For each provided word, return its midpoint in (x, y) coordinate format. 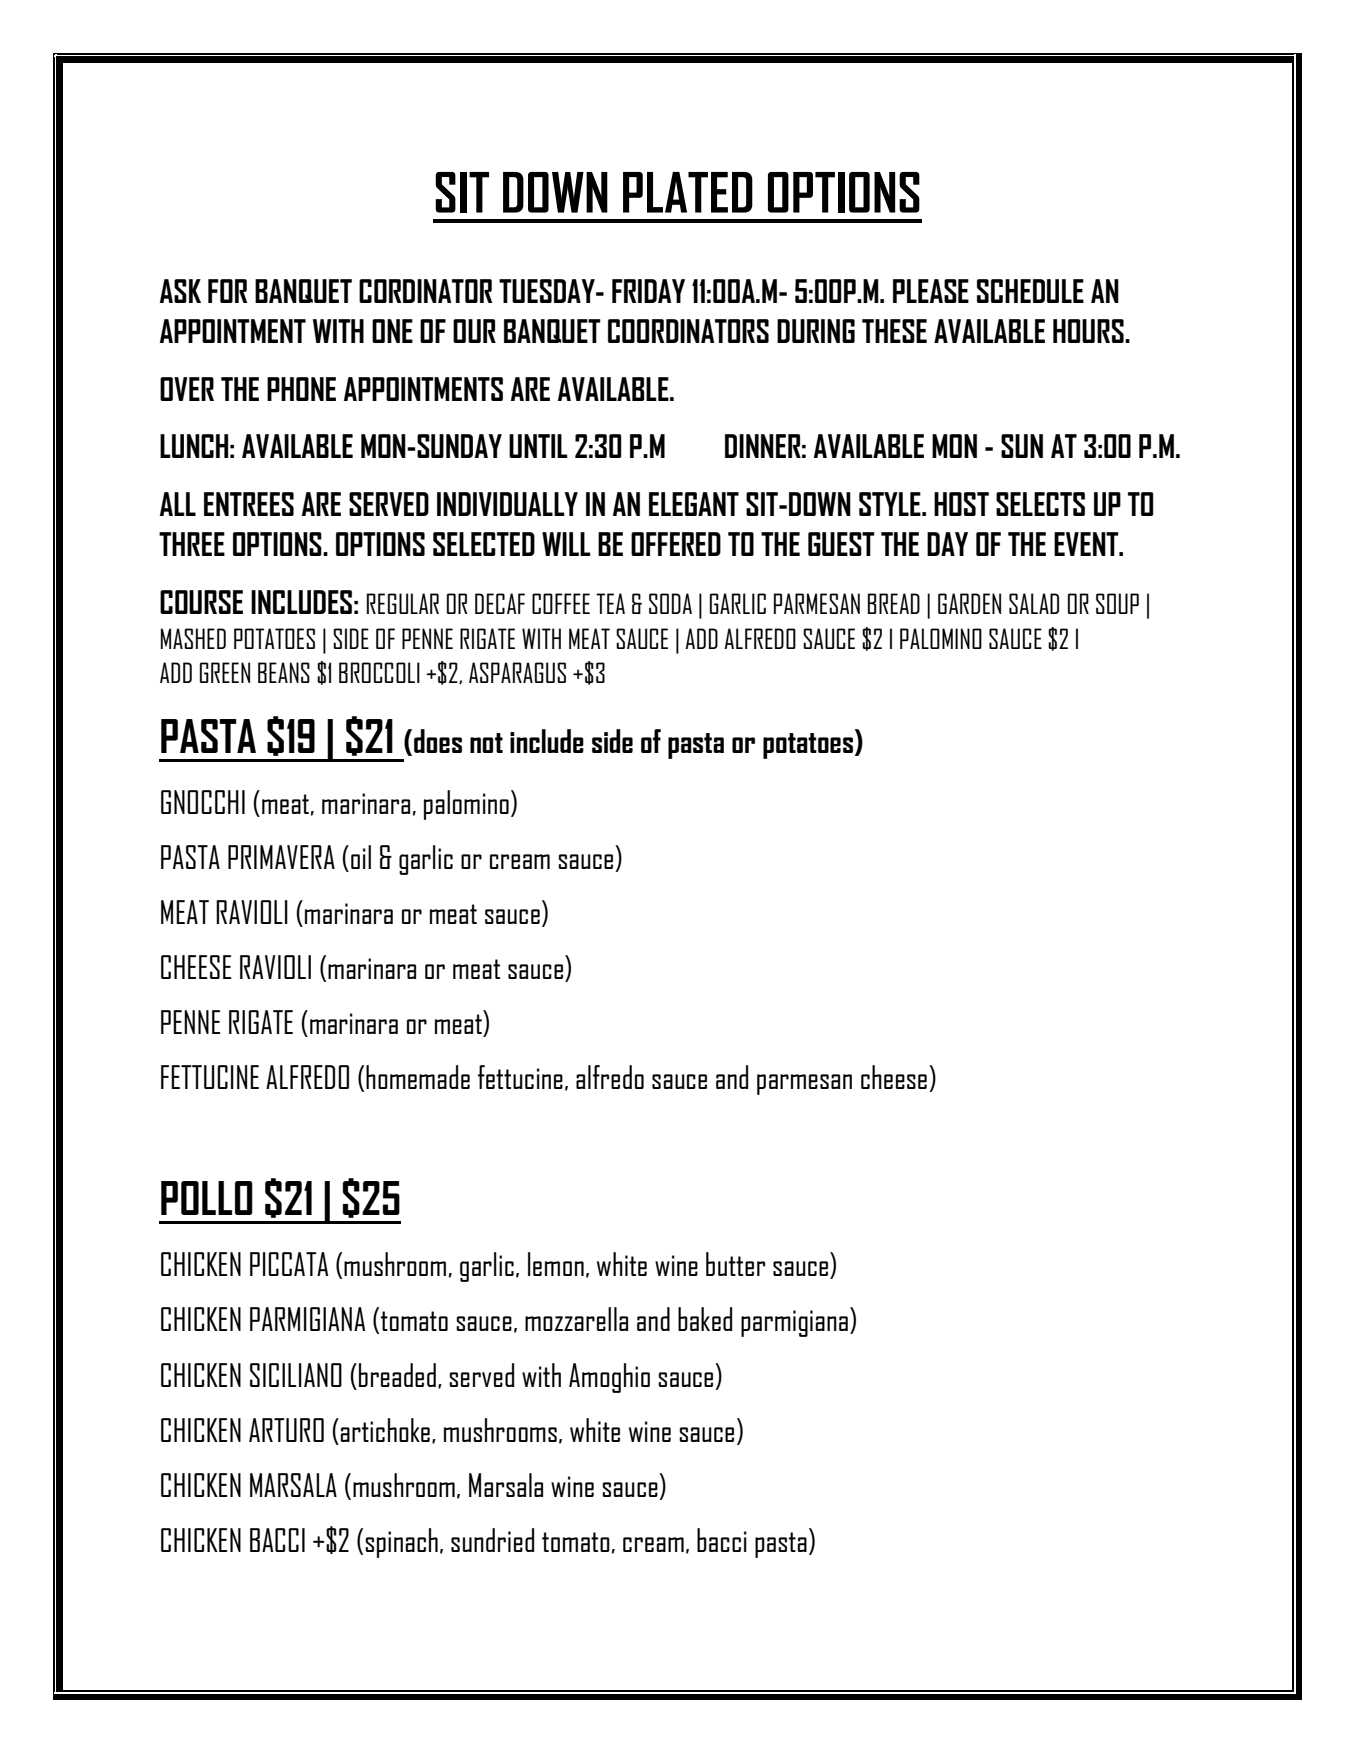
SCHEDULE (1030, 291)
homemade (418, 1077)
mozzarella (576, 1319)
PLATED (688, 192)
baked (705, 1319)
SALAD (1034, 603)
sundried (492, 1540)
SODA (670, 603)
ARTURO (286, 1430)
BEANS (284, 672)
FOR (228, 291)
